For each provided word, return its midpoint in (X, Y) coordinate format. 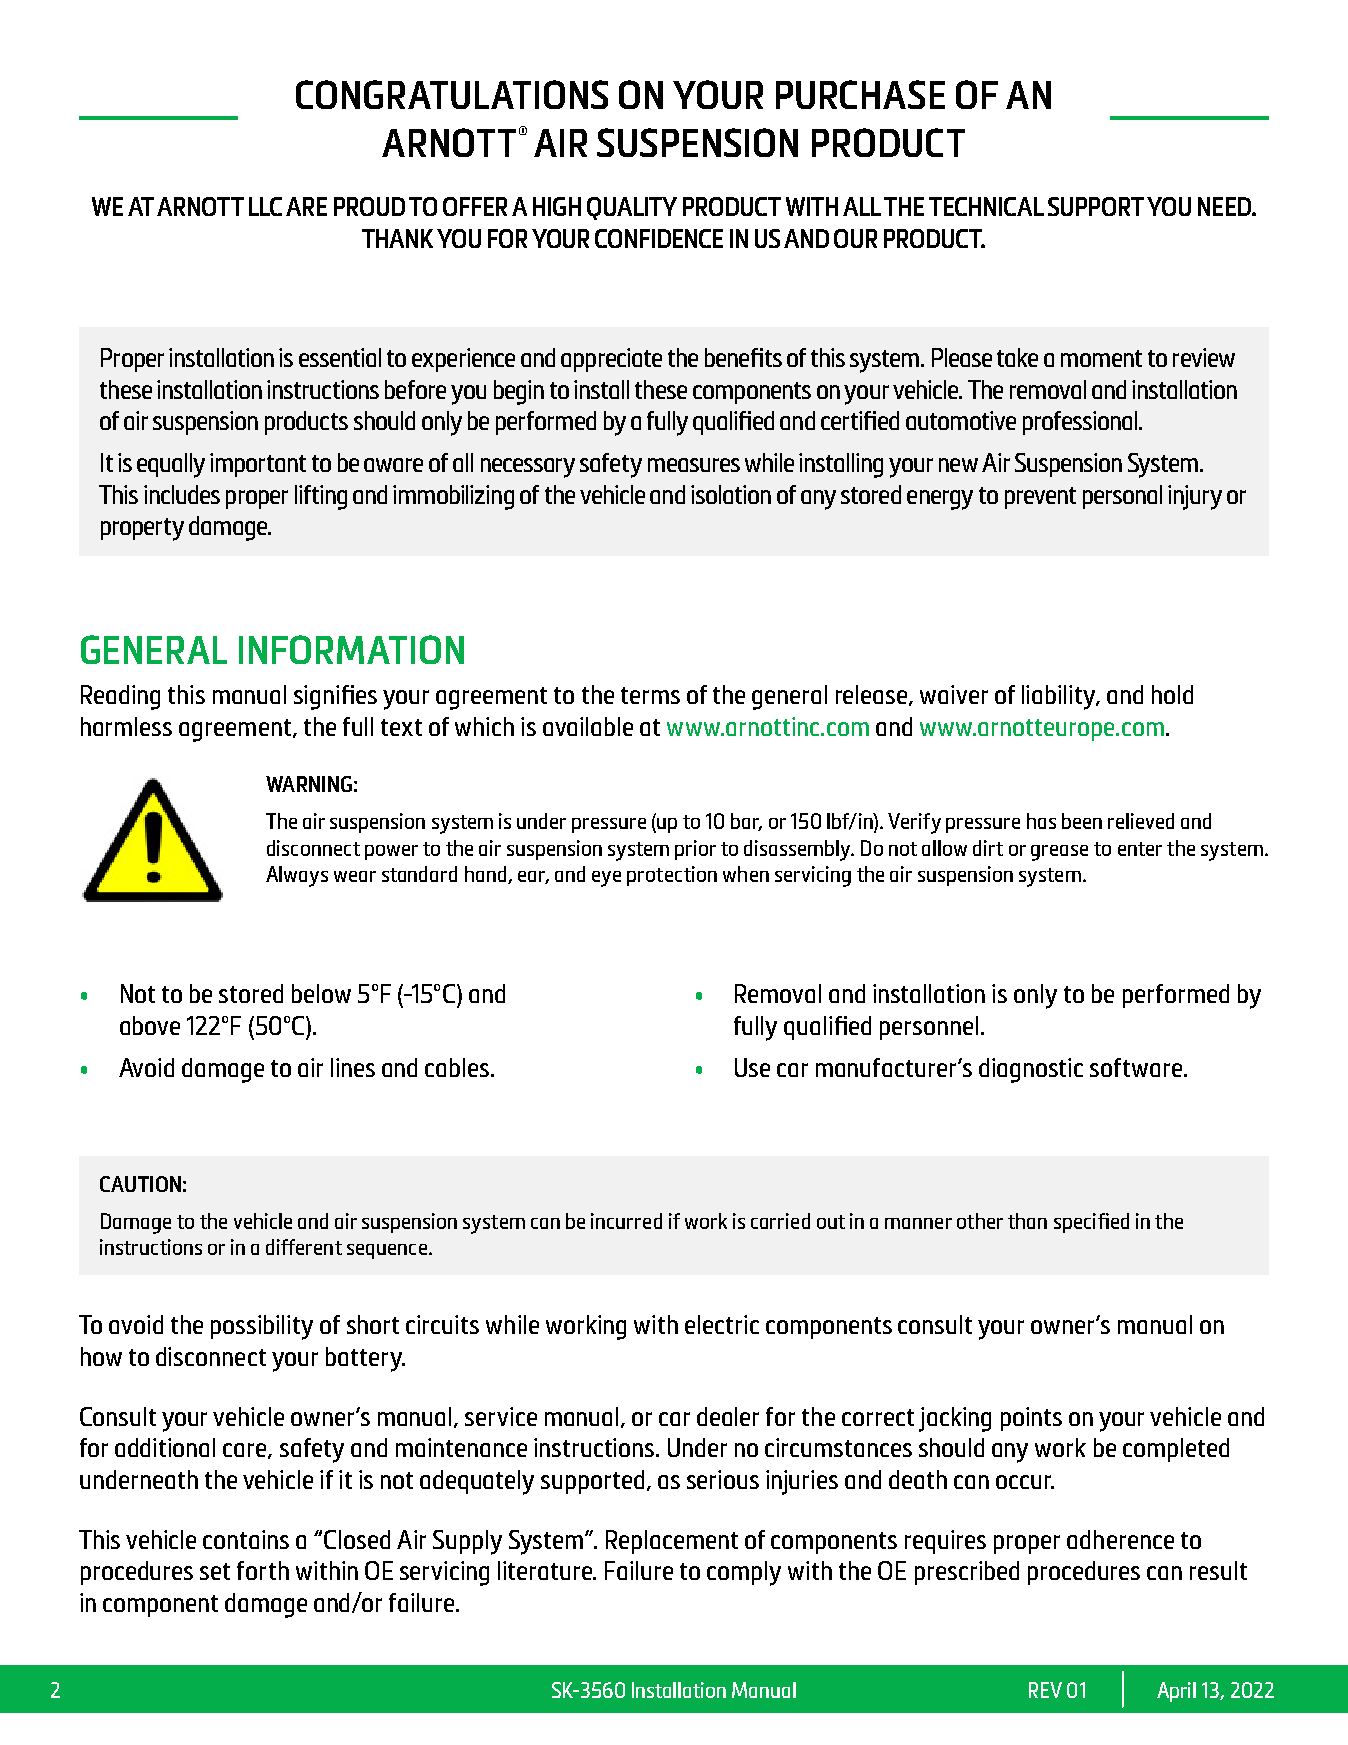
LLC (265, 206)
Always (297, 876)
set (215, 1571)
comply (744, 1573)
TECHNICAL (986, 206)
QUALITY (632, 208)
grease (1059, 853)
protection (672, 876)
